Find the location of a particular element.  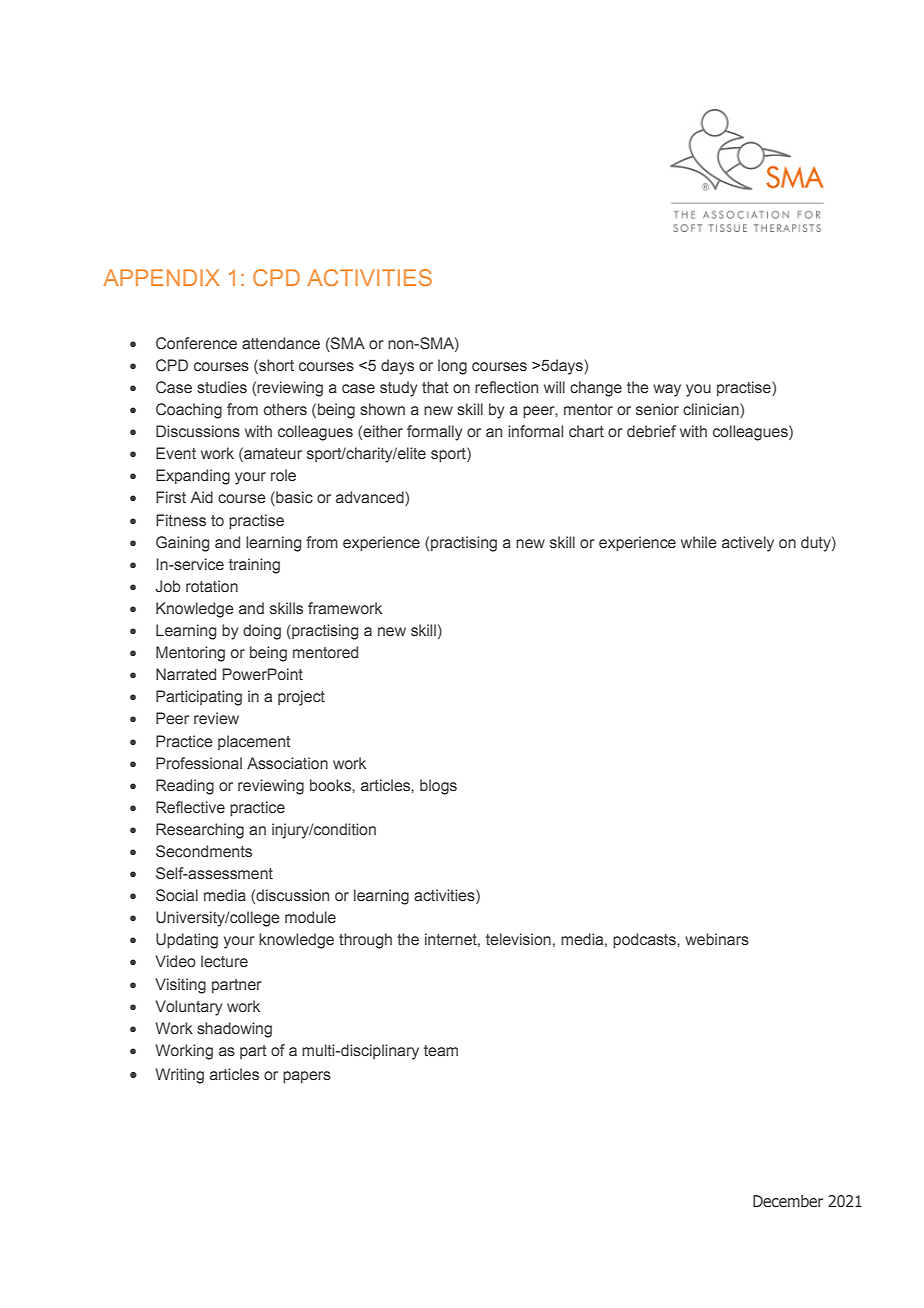

rotation is located at coordinates (212, 586).
